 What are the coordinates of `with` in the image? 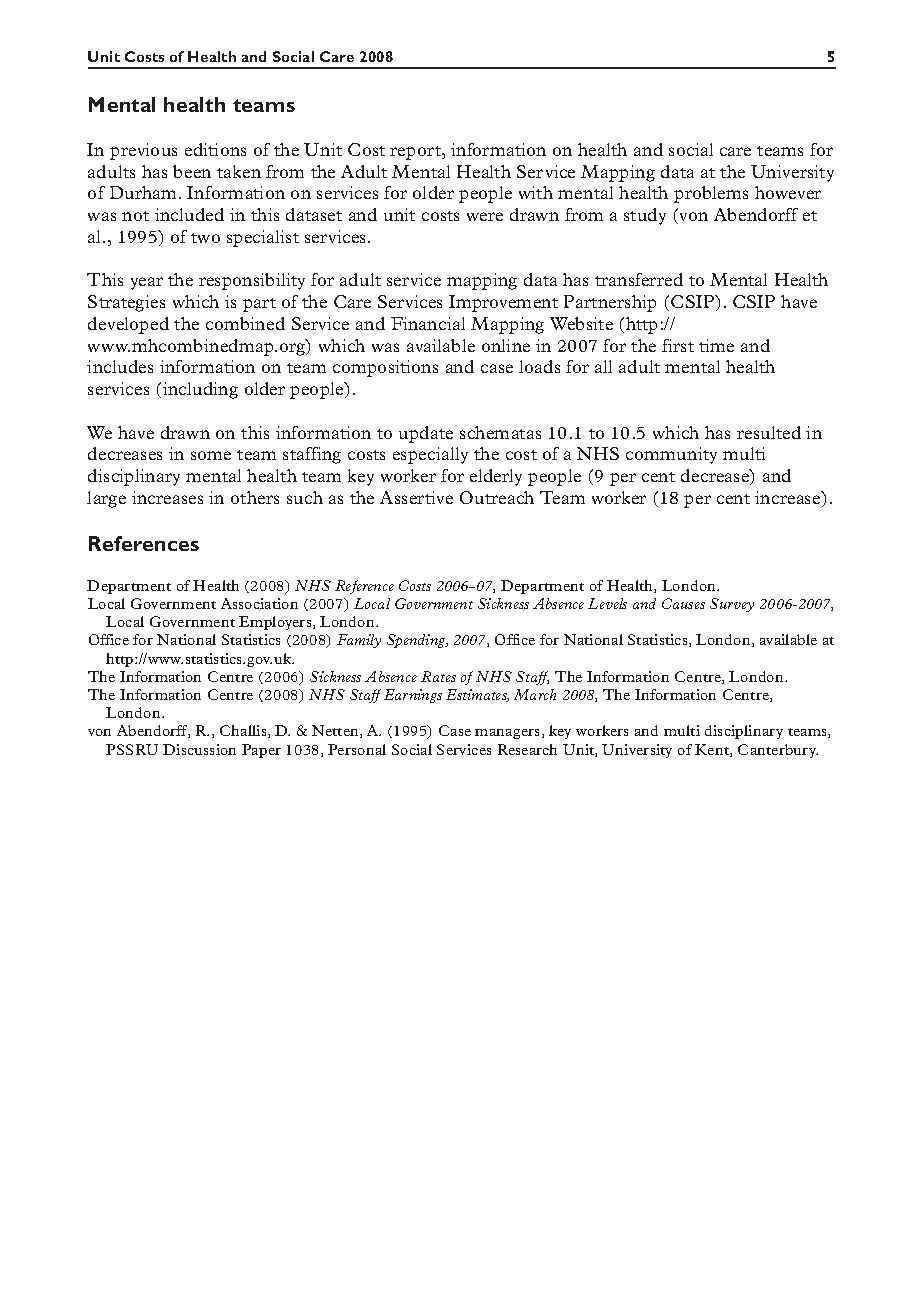 It's located at (536, 192).
